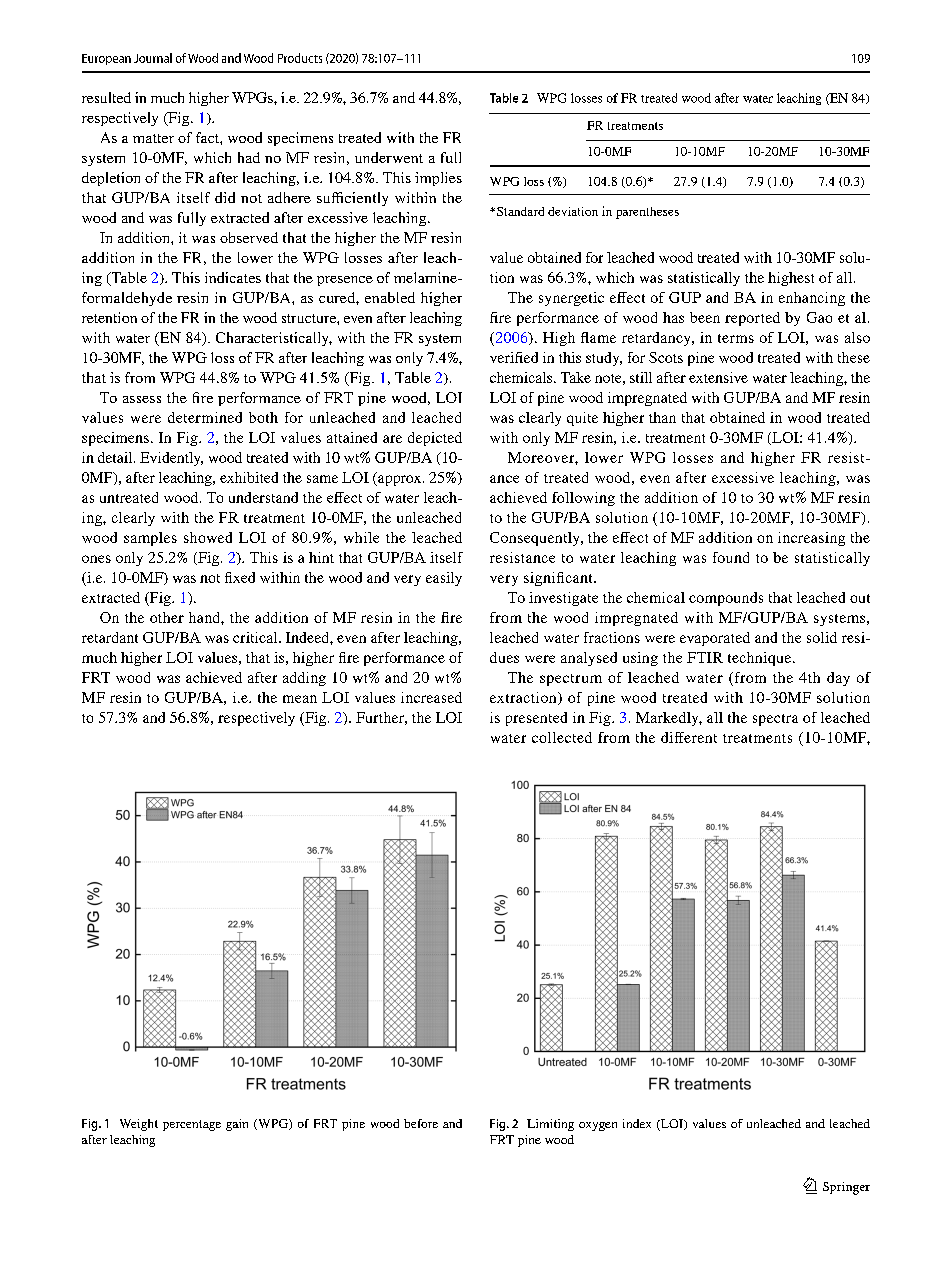 This screenshot has width=952, height=1265. What do you see at coordinates (444, 579) in the screenshot?
I see `easily` at bounding box center [444, 579].
